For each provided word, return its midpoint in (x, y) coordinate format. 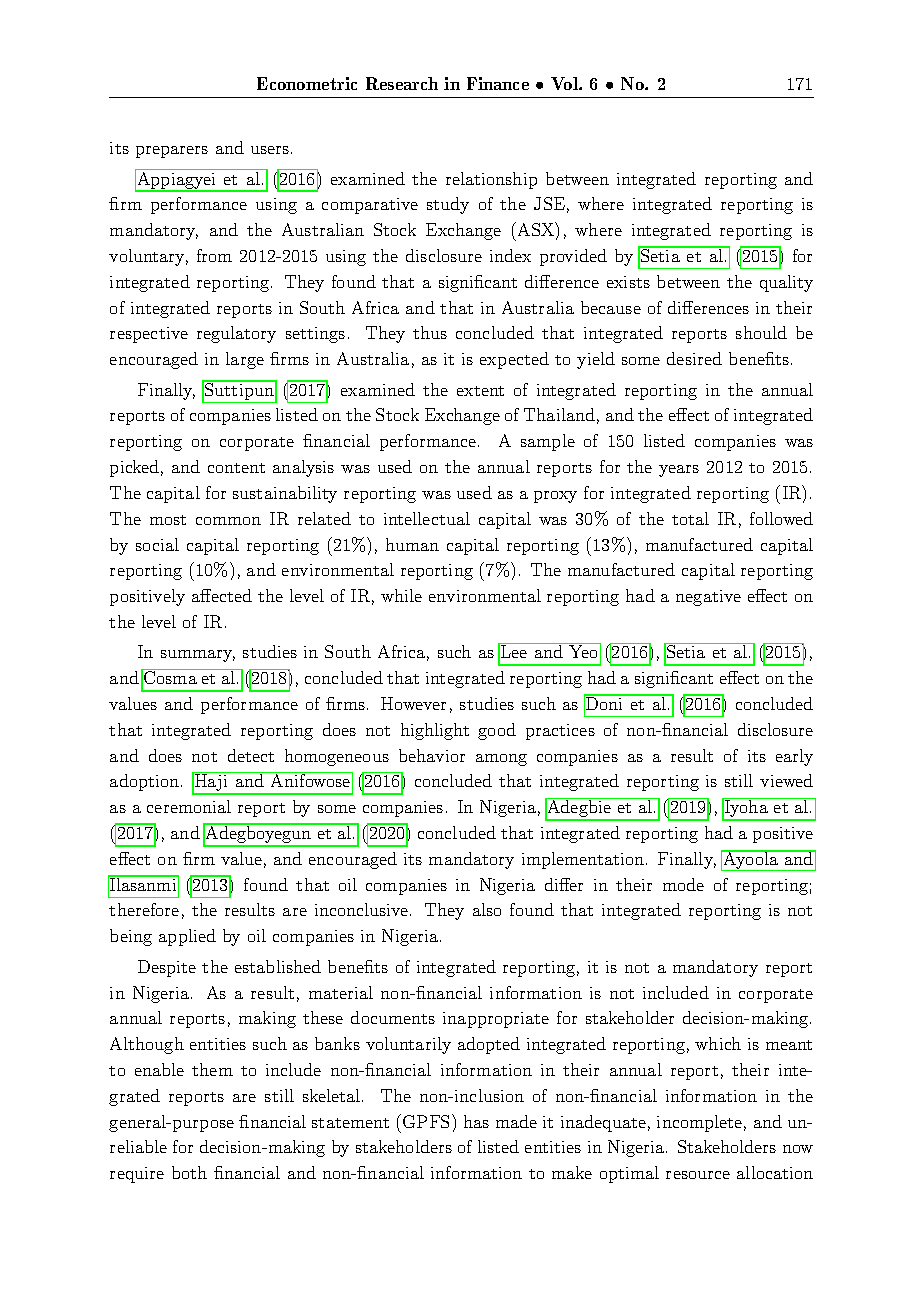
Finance (498, 83)
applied (187, 937)
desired (694, 358)
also (487, 909)
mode (683, 884)
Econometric (307, 83)
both (189, 1172)
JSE (549, 203)
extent (480, 391)
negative (708, 598)
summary (198, 656)
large (245, 360)
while (401, 595)
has (476, 1121)
